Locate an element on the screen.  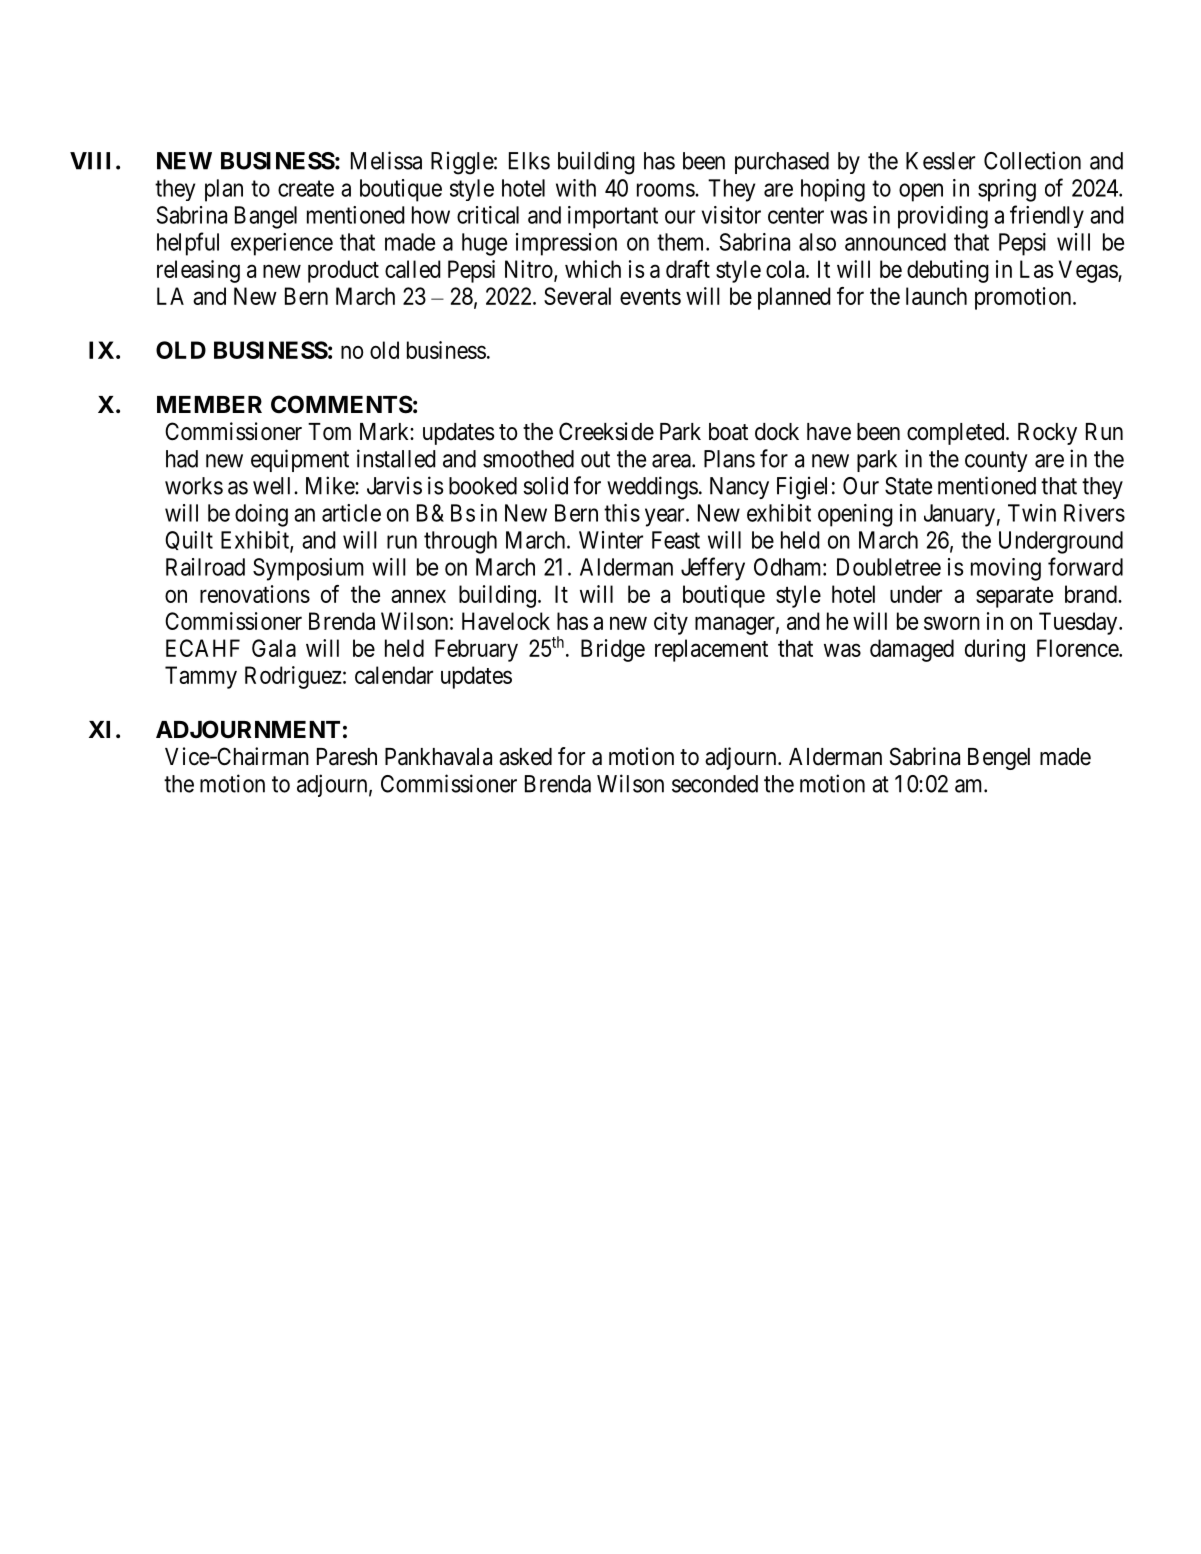
solid is located at coordinates (545, 485).
